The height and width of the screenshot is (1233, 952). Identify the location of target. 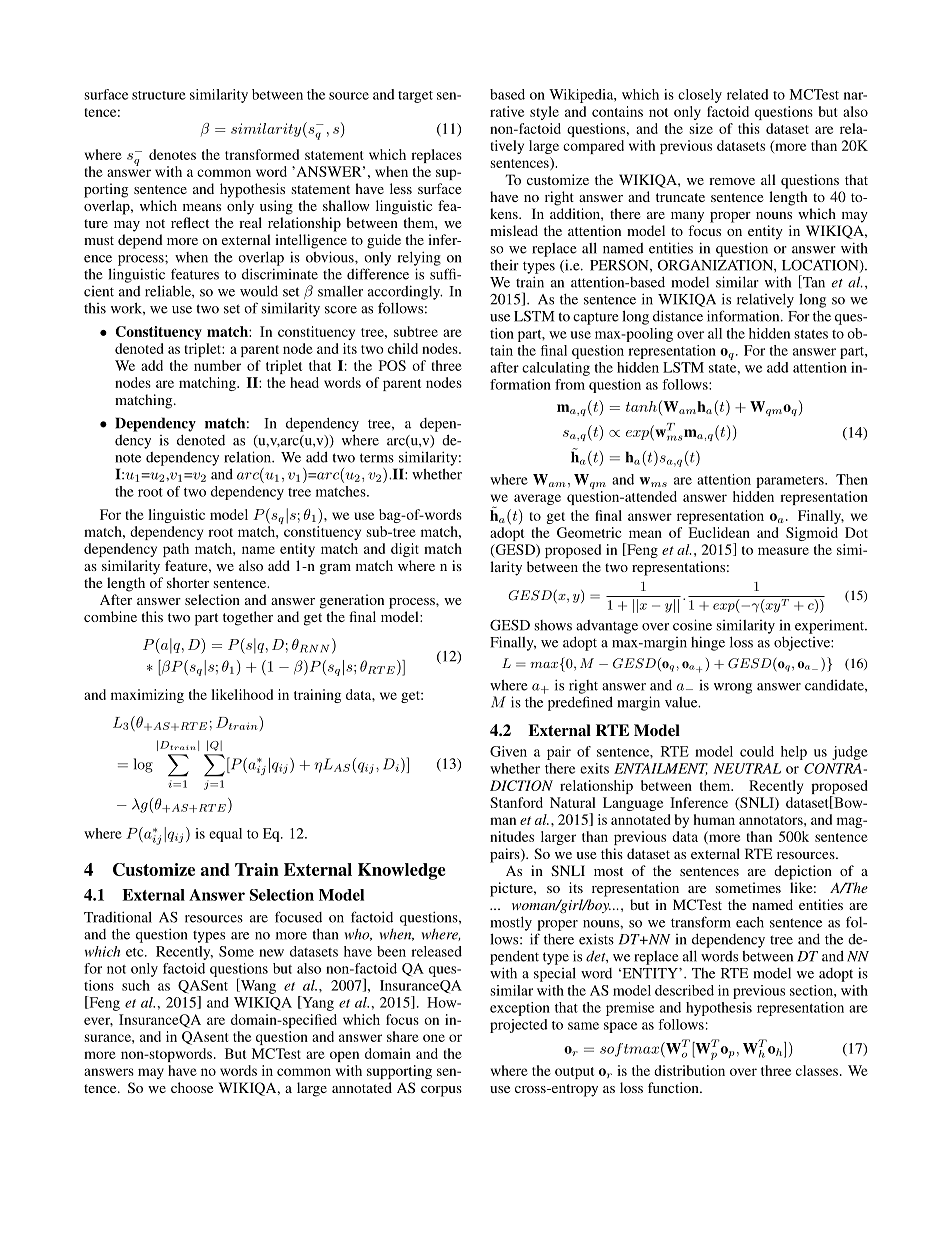
(415, 97).
